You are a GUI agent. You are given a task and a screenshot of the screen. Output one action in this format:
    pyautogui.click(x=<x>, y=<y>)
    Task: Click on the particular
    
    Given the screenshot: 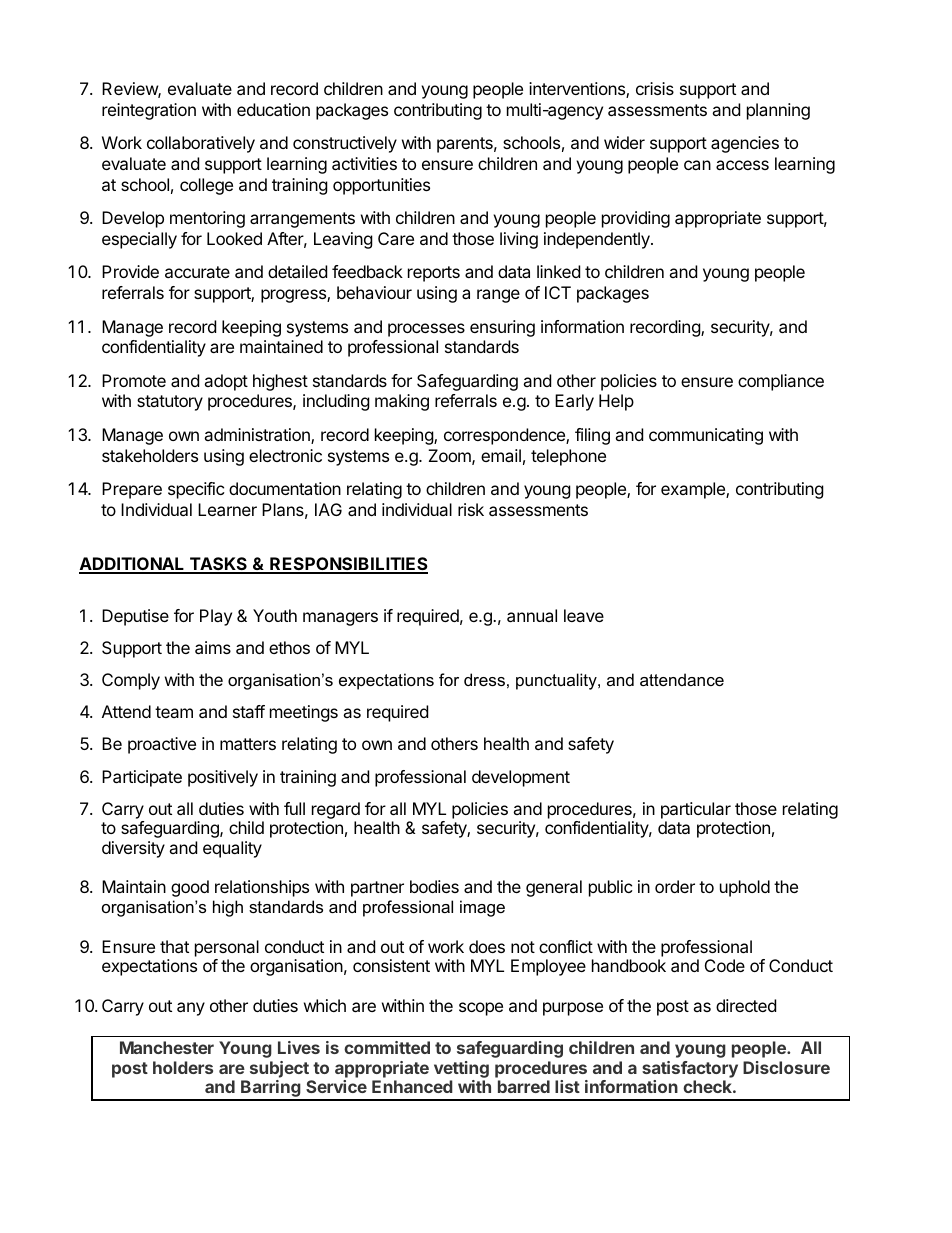 What is the action you would take?
    pyautogui.click(x=696, y=810)
